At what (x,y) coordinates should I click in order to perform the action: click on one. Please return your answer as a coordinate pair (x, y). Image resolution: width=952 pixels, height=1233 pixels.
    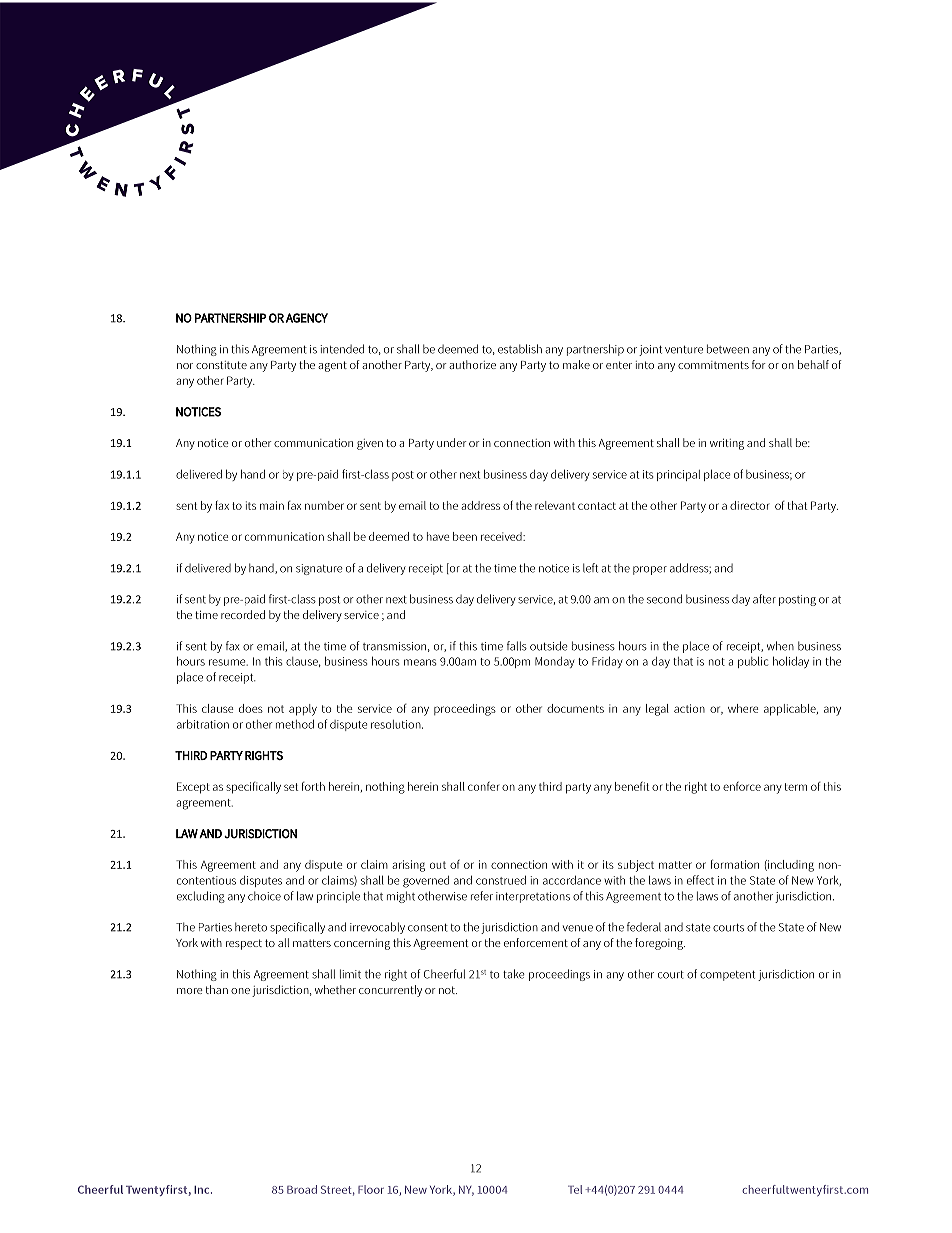
    Looking at the image, I should click on (240, 991).
